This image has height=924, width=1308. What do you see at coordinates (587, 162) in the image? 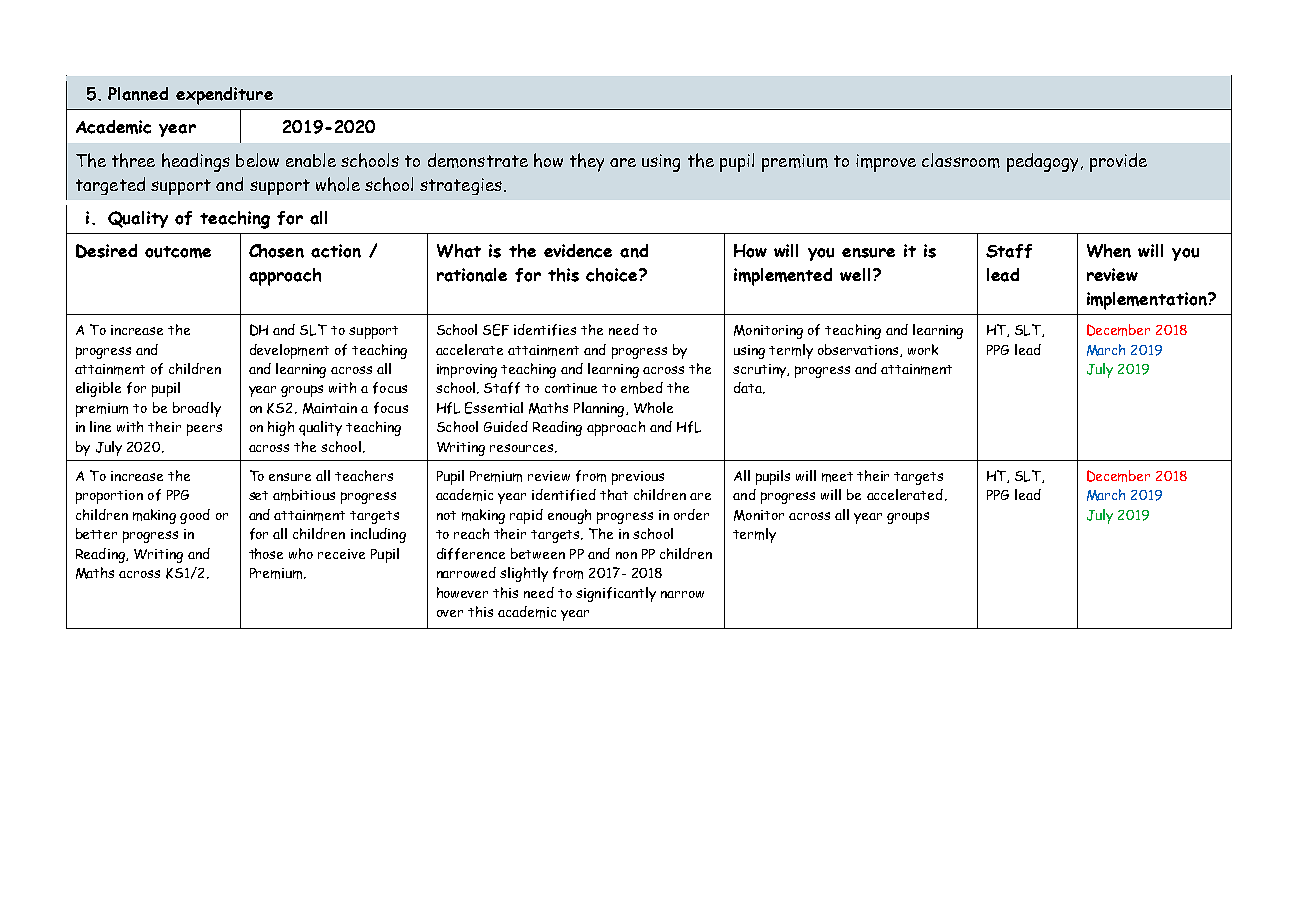
I see `they` at bounding box center [587, 162].
